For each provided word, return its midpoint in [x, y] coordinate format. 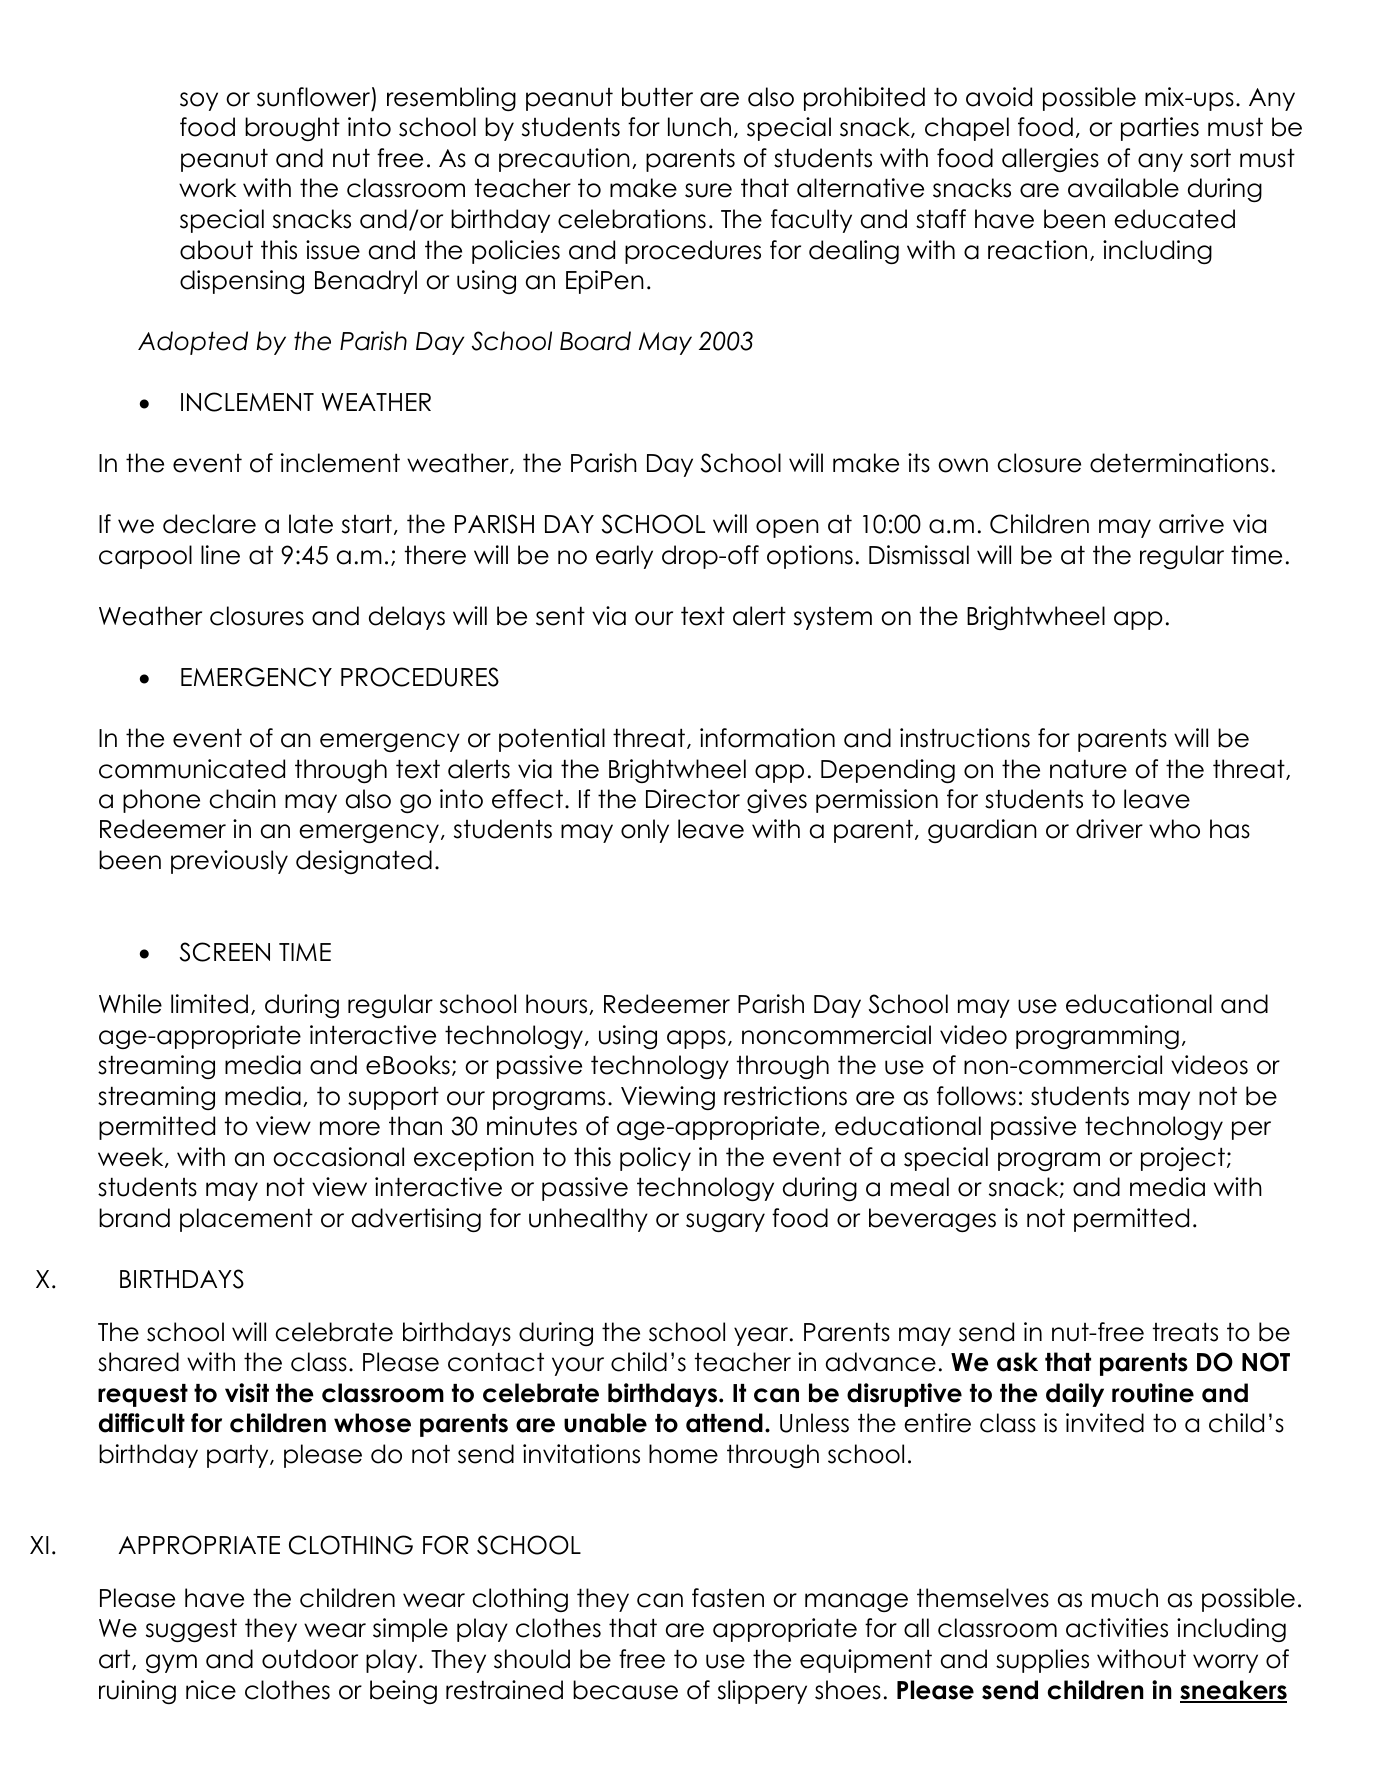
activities [1117, 1628]
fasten [728, 1598]
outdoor [310, 1659]
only [645, 831]
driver [1109, 829]
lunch [699, 127]
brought [292, 129]
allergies [1050, 160]
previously [229, 862]
